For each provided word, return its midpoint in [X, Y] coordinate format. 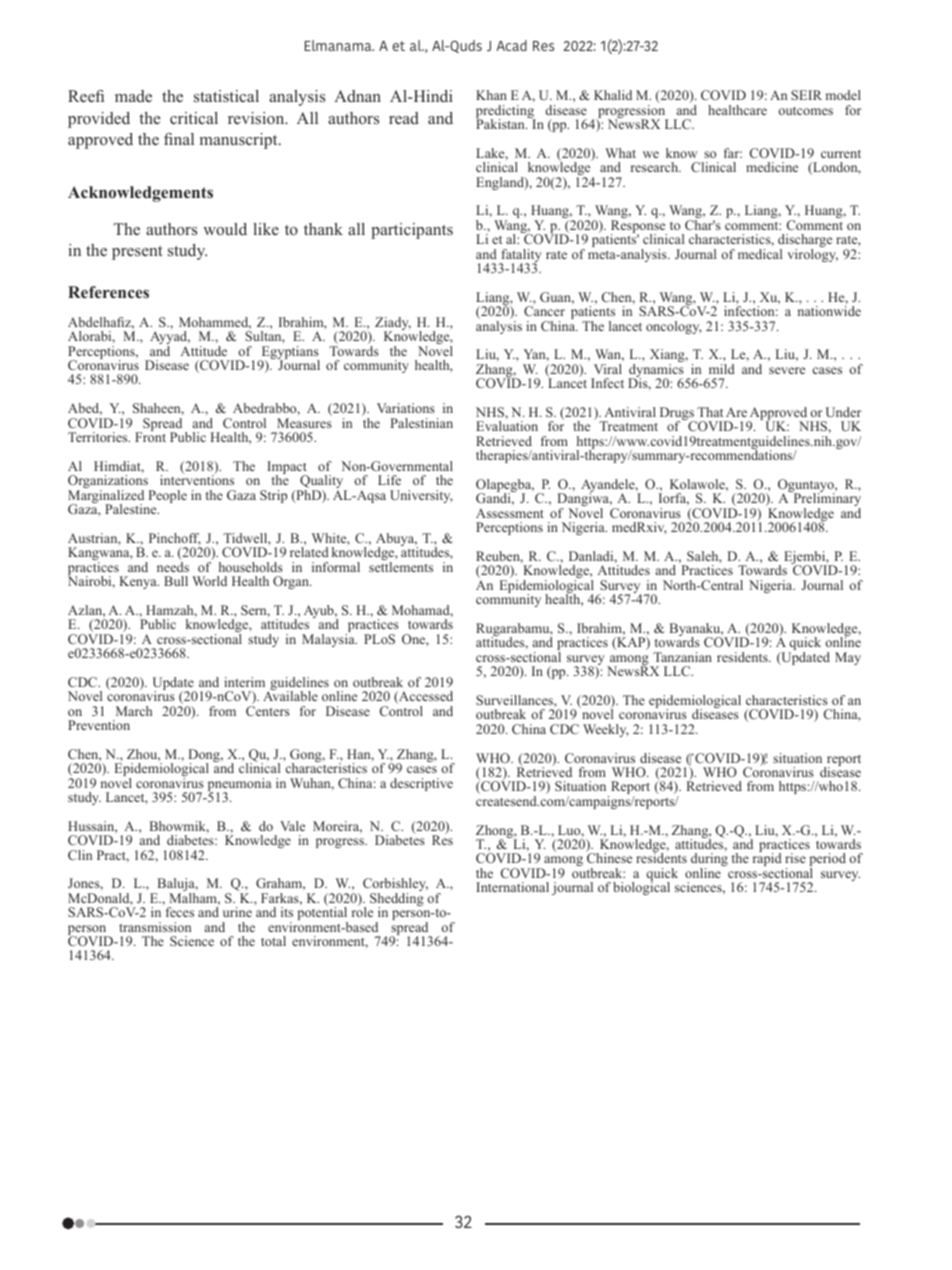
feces [180, 912]
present [137, 253]
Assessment [510, 513]
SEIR [806, 95]
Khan [491, 95]
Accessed [425, 697]
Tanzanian [682, 657]
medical [760, 254]
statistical [226, 96]
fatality [520, 257]
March [134, 711]
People [168, 496]
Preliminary [826, 500]
